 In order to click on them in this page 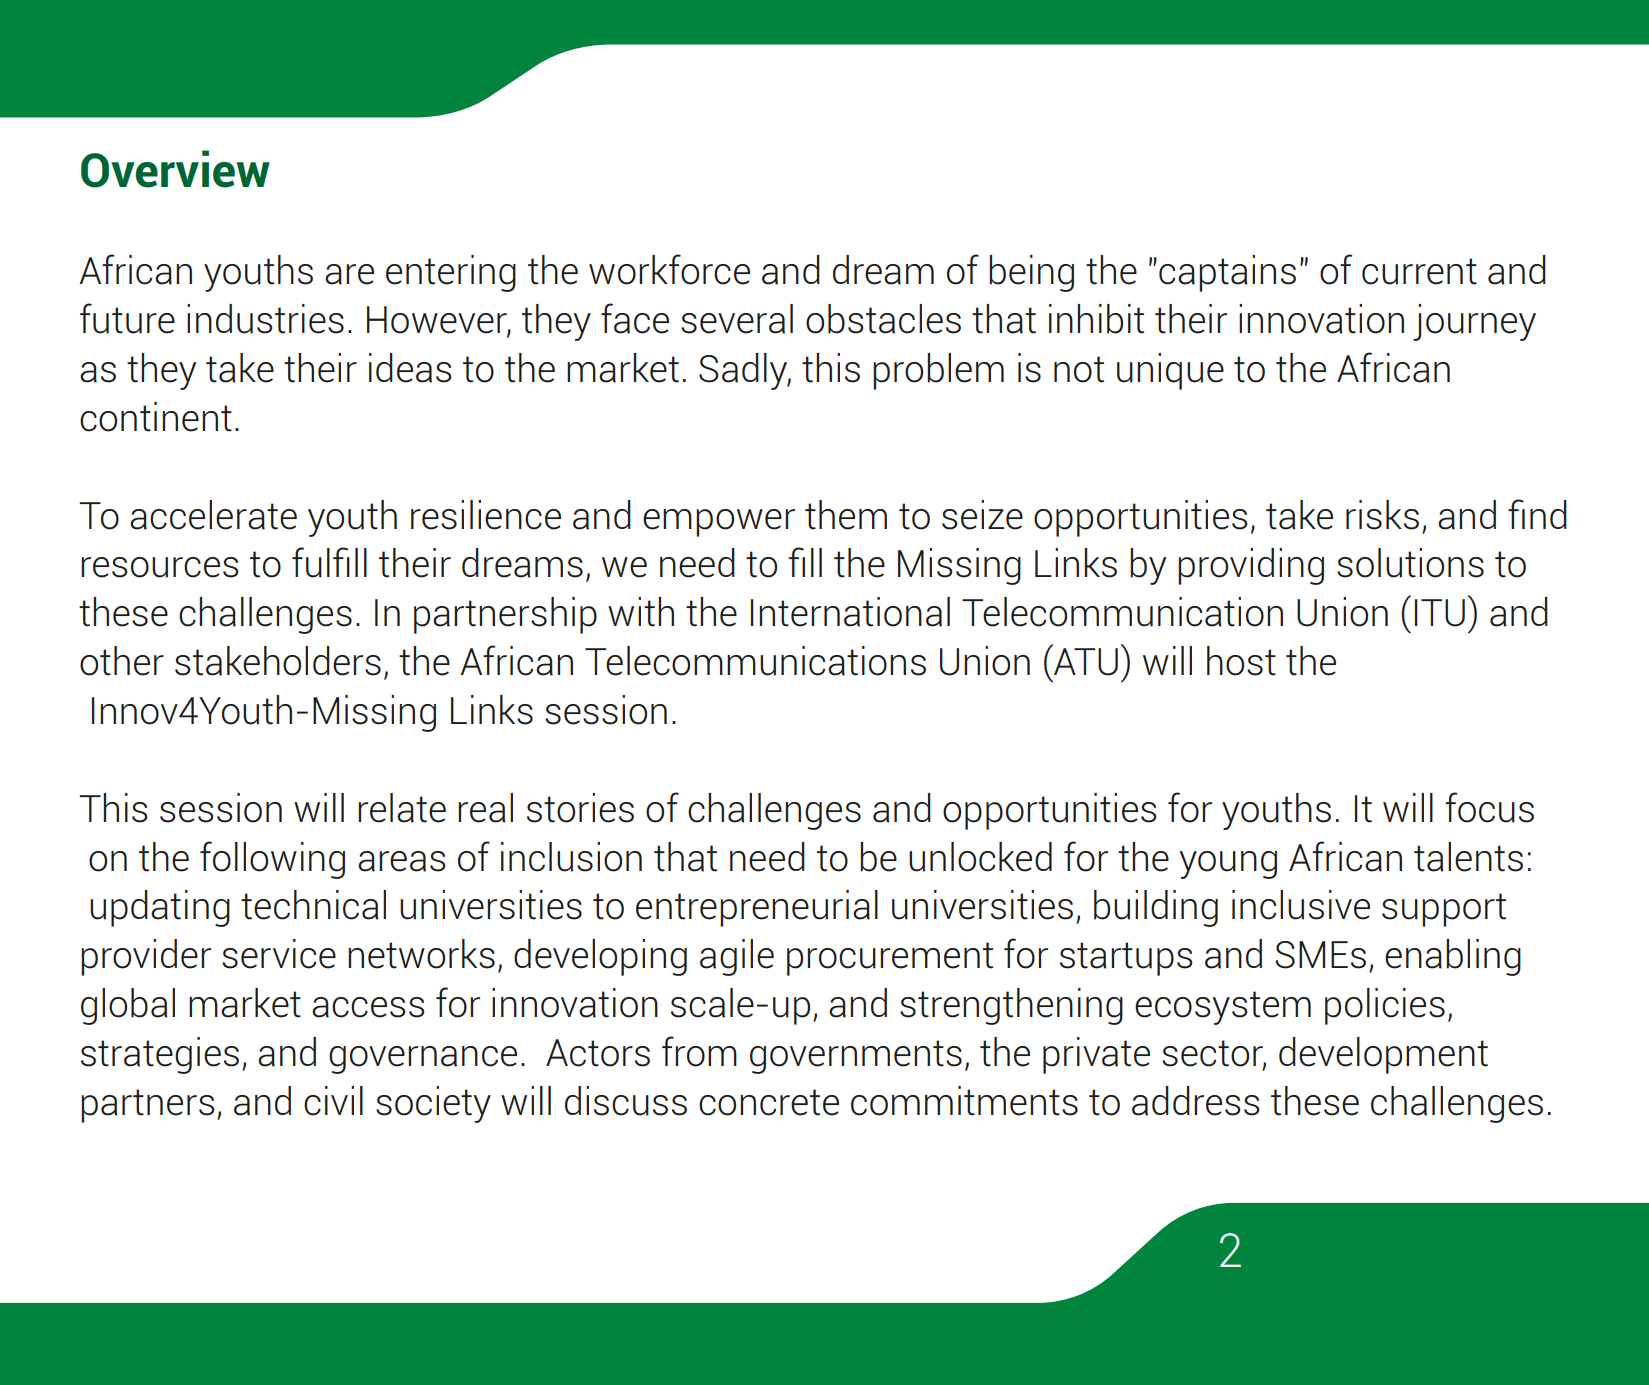, I will do `click(846, 515)`.
